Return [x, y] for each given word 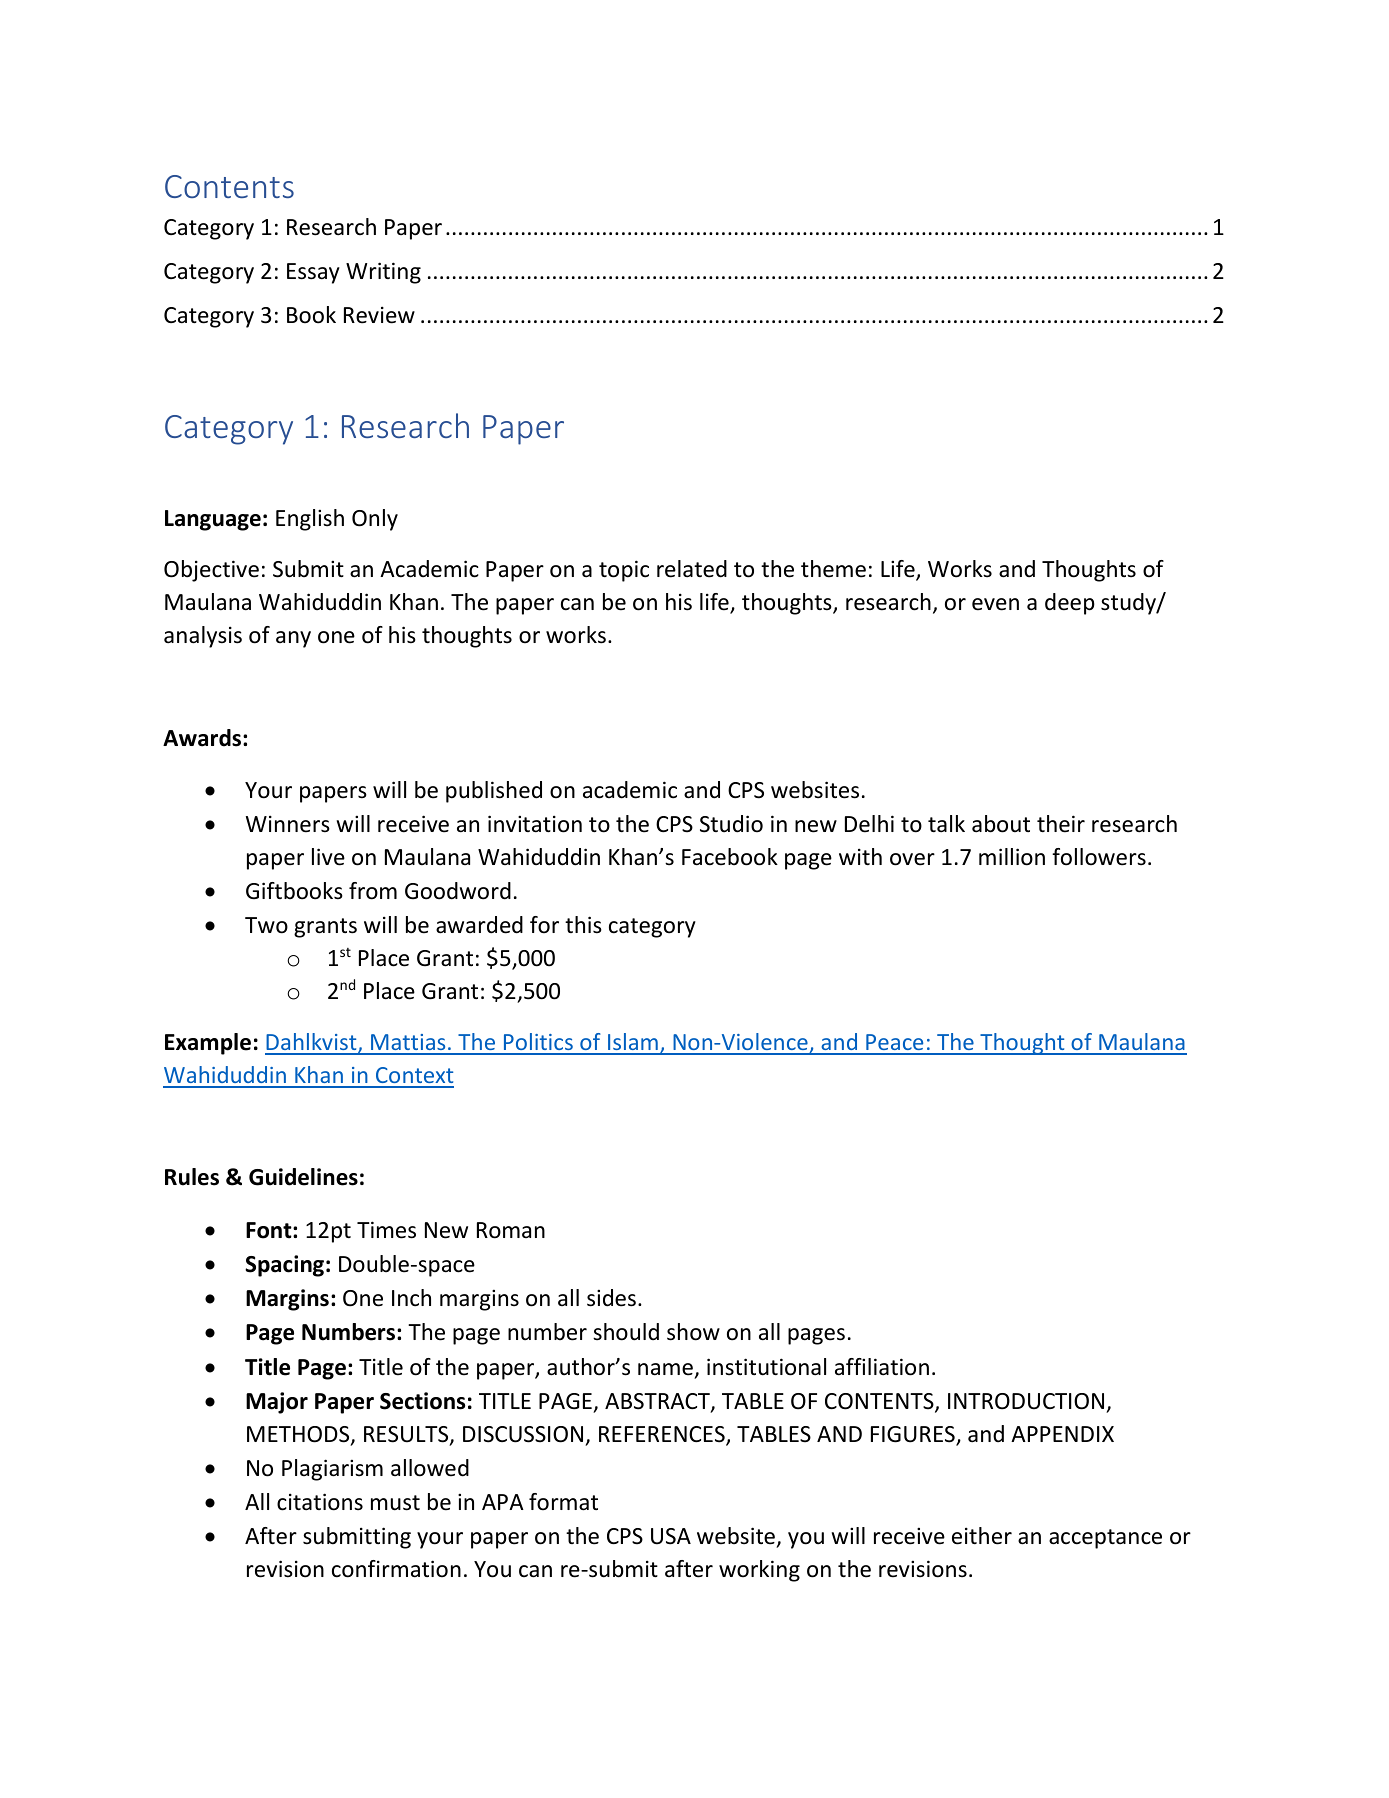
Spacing [284, 1266]
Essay [313, 273]
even [995, 604]
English [310, 520]
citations [320, 1502]
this [583, 925]
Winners [288, 824]
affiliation [882, 1367]
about [1001, 824]
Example [208, 1044]
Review [379, 315]
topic [624, 571]
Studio [731, 824]
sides [611, 1298]
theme [833, 569]
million [1012, 857]
